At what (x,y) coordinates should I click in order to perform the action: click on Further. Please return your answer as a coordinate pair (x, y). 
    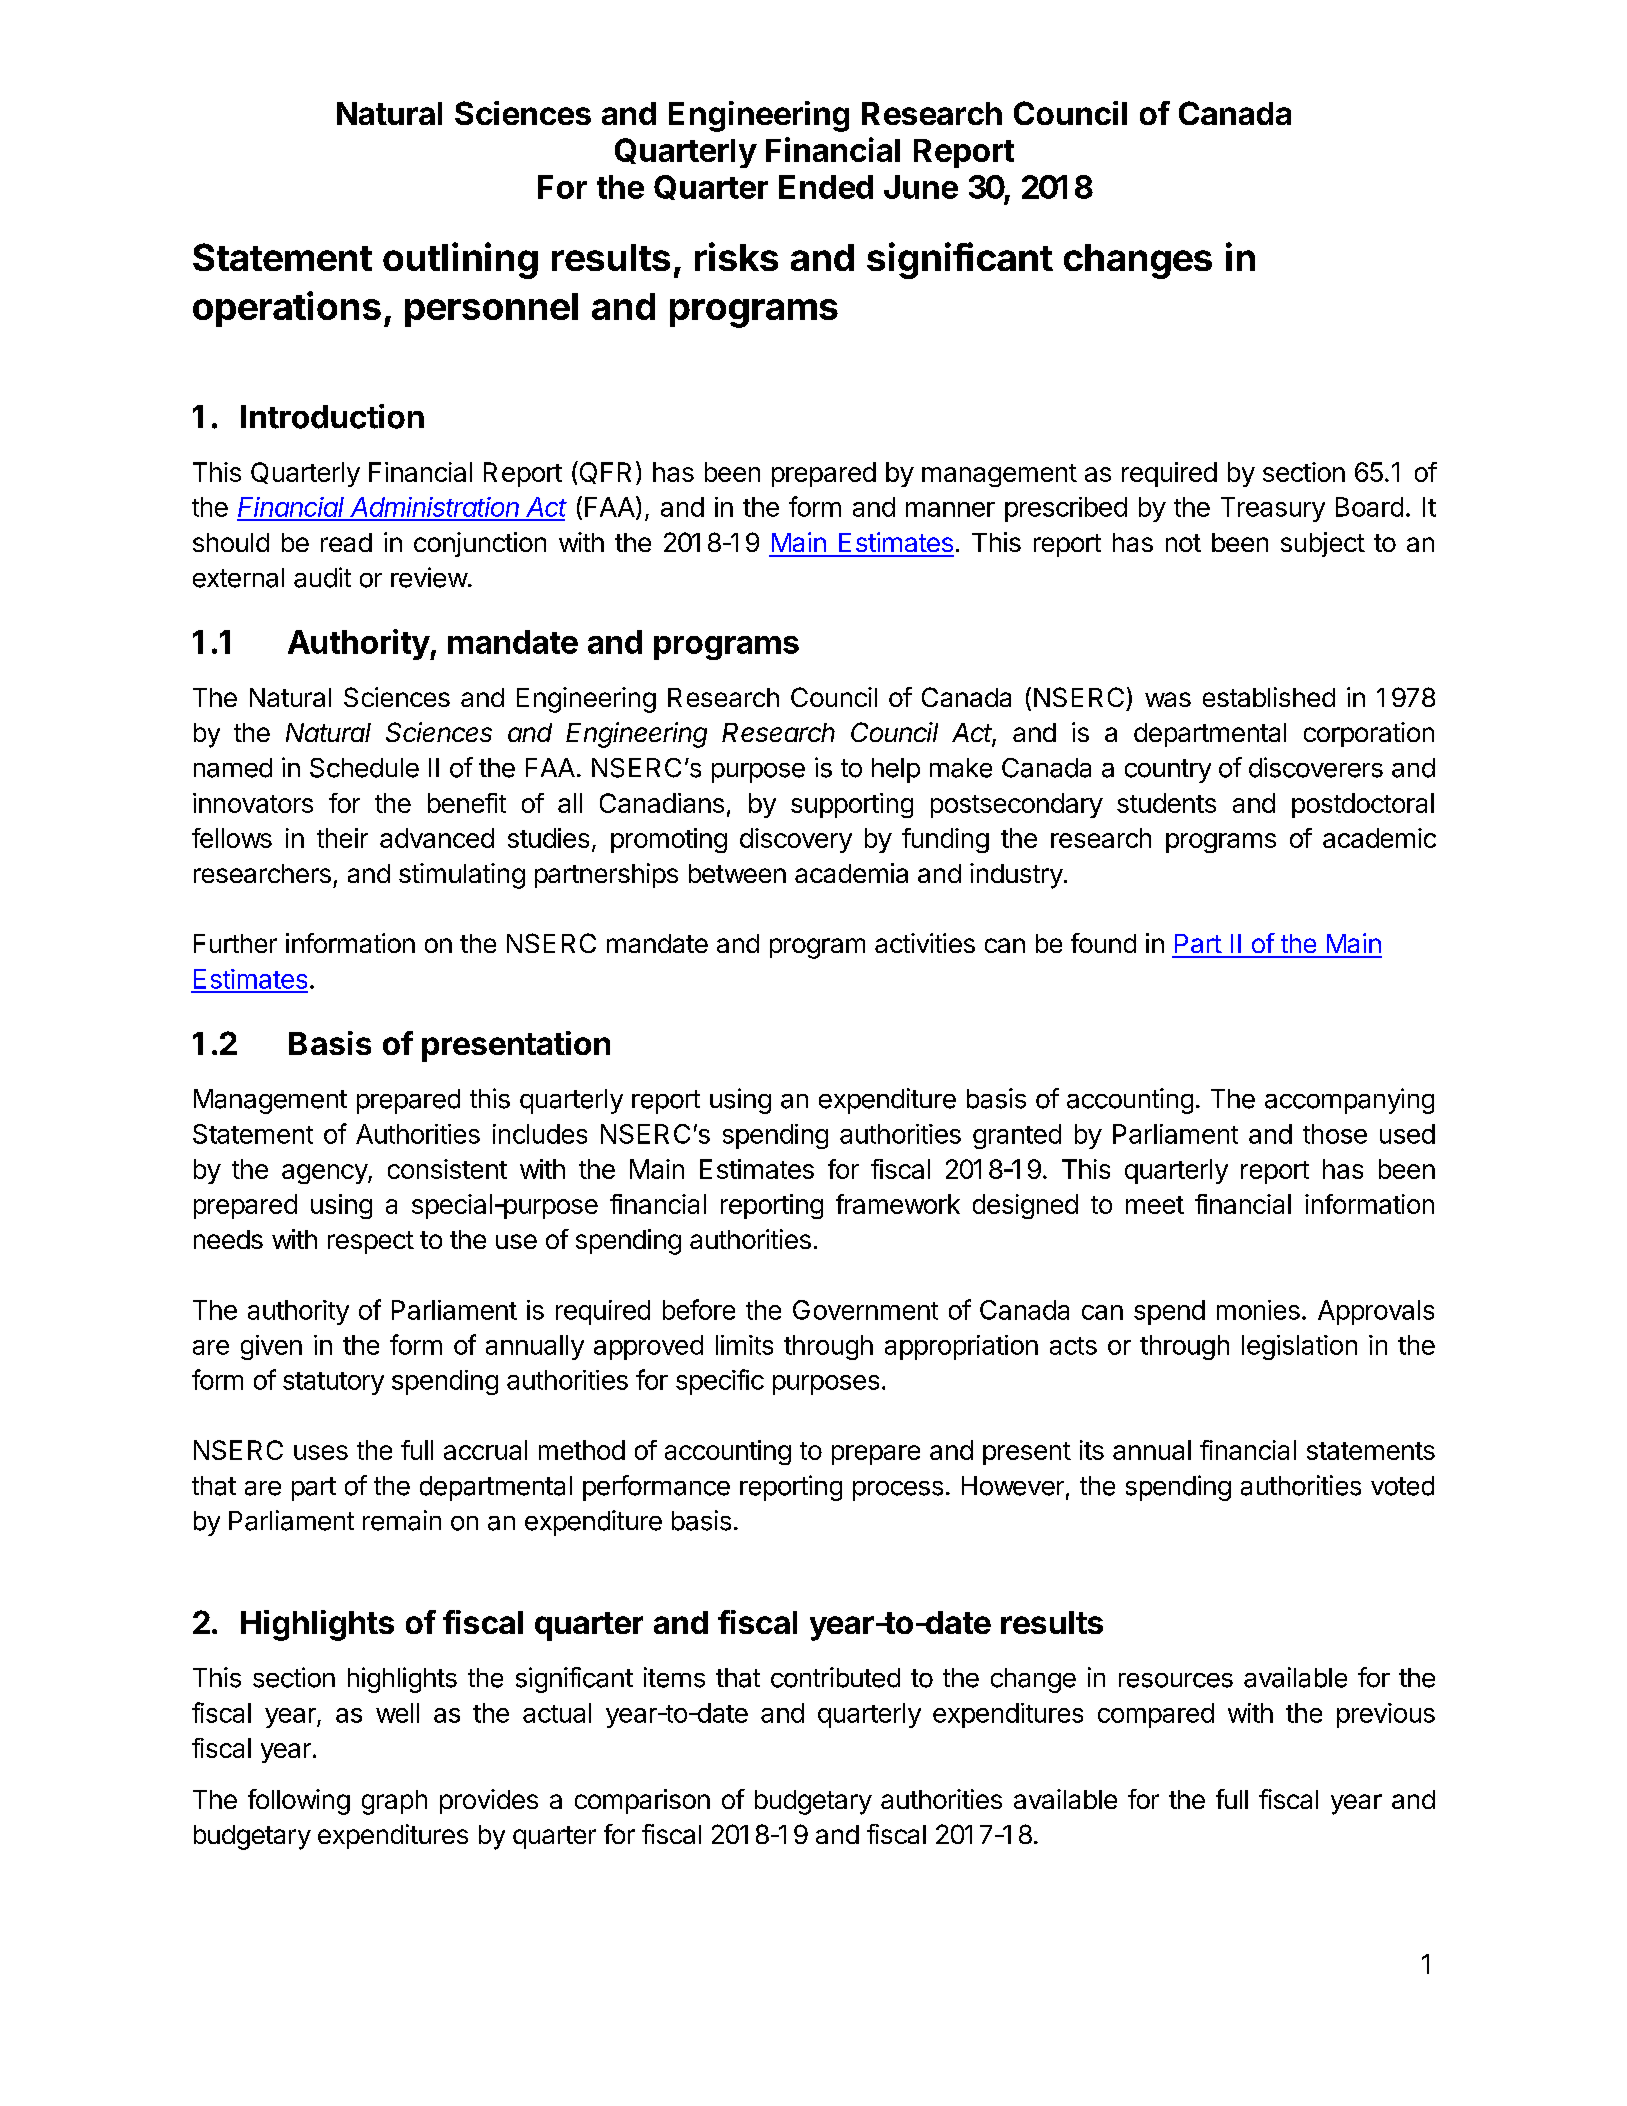
    Looking at the image, I should click on (235, 943).
